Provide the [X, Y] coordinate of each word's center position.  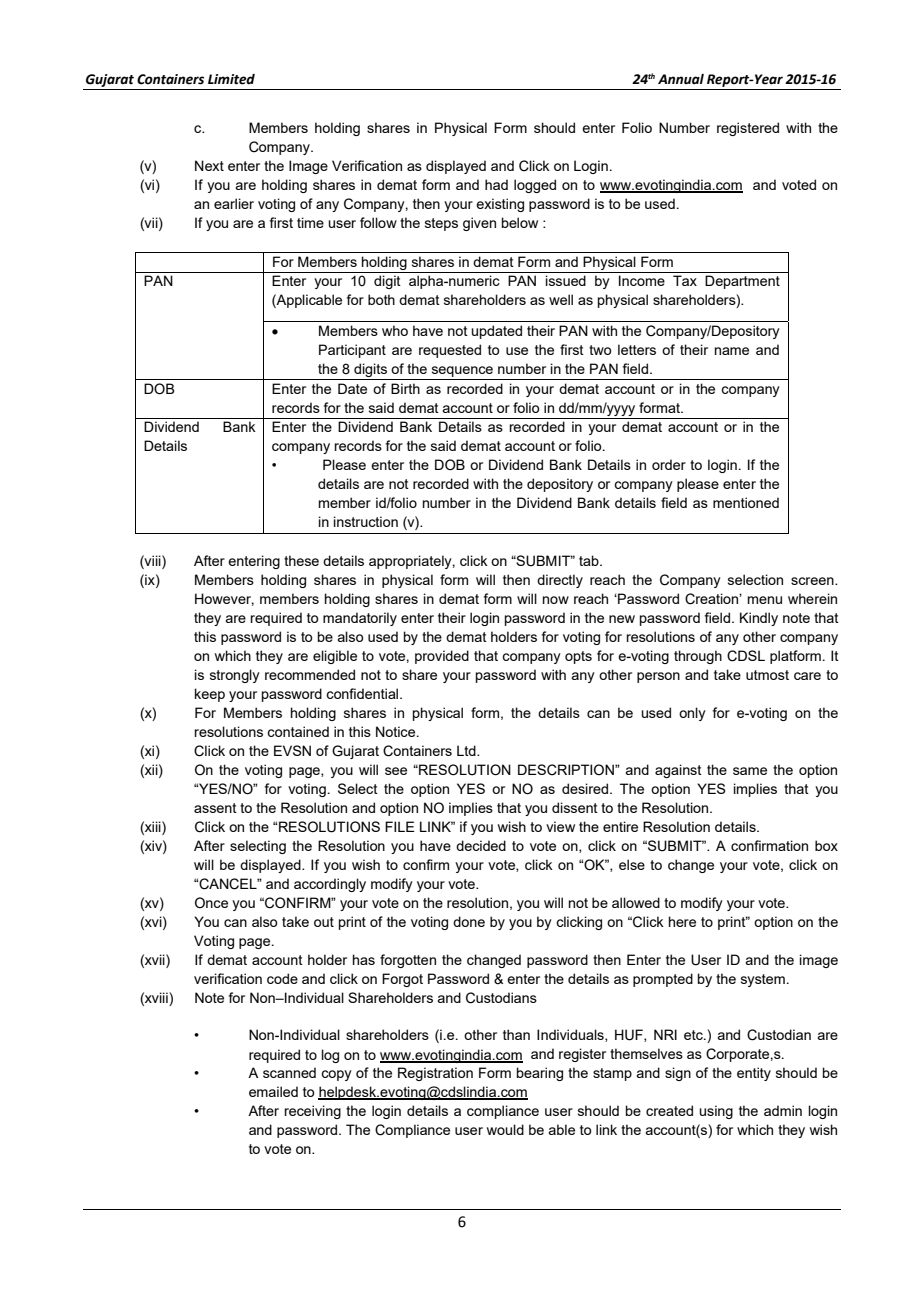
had [496, 184]
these [301, 560]
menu [765, 600]
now [556, 600]
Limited [231, 79]
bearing [540, 1074]
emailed [273, 1091]
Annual [681, 79]
